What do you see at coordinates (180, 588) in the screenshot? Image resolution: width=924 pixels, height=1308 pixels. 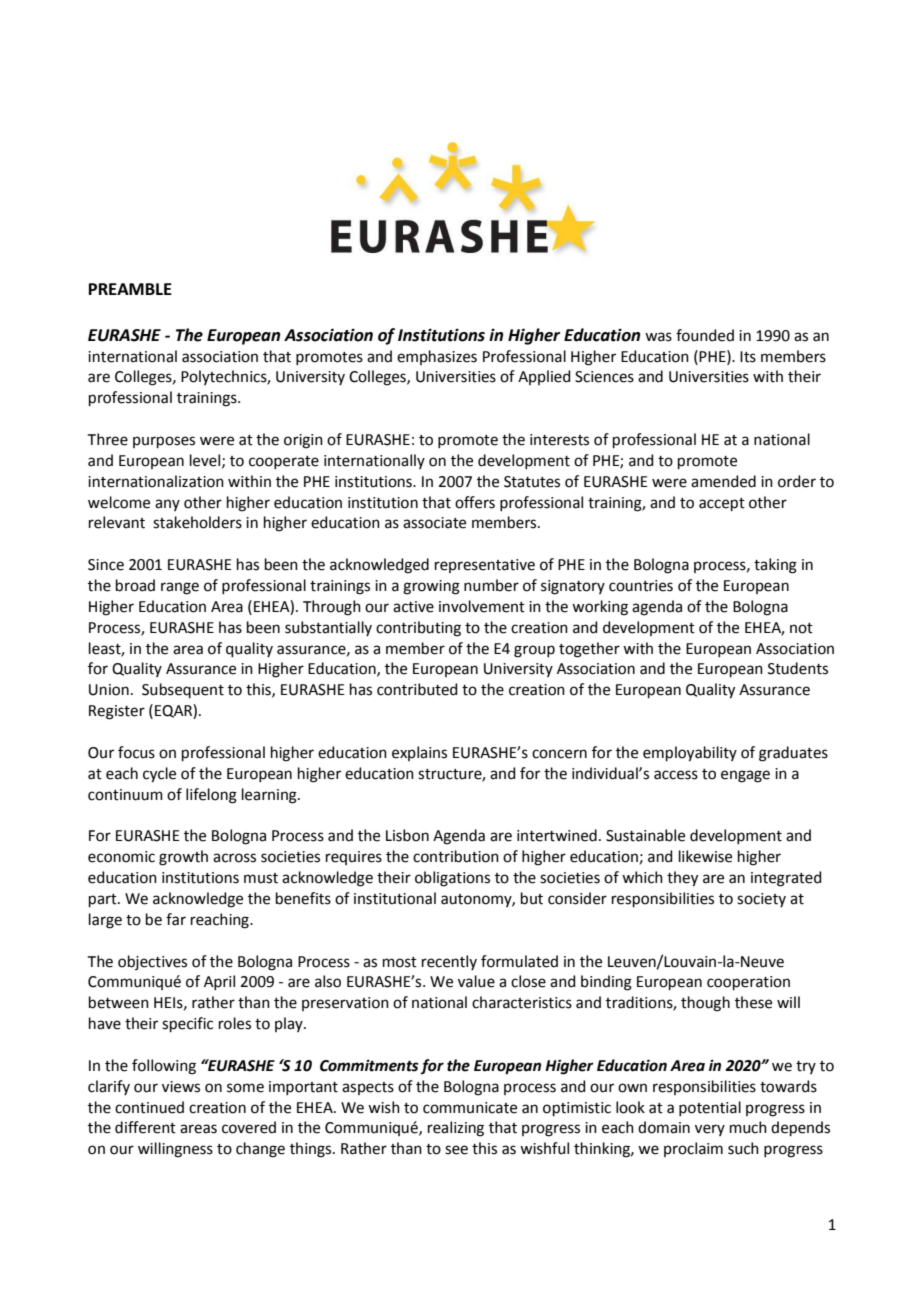 I see `range` at bounding box center [180, 588].
